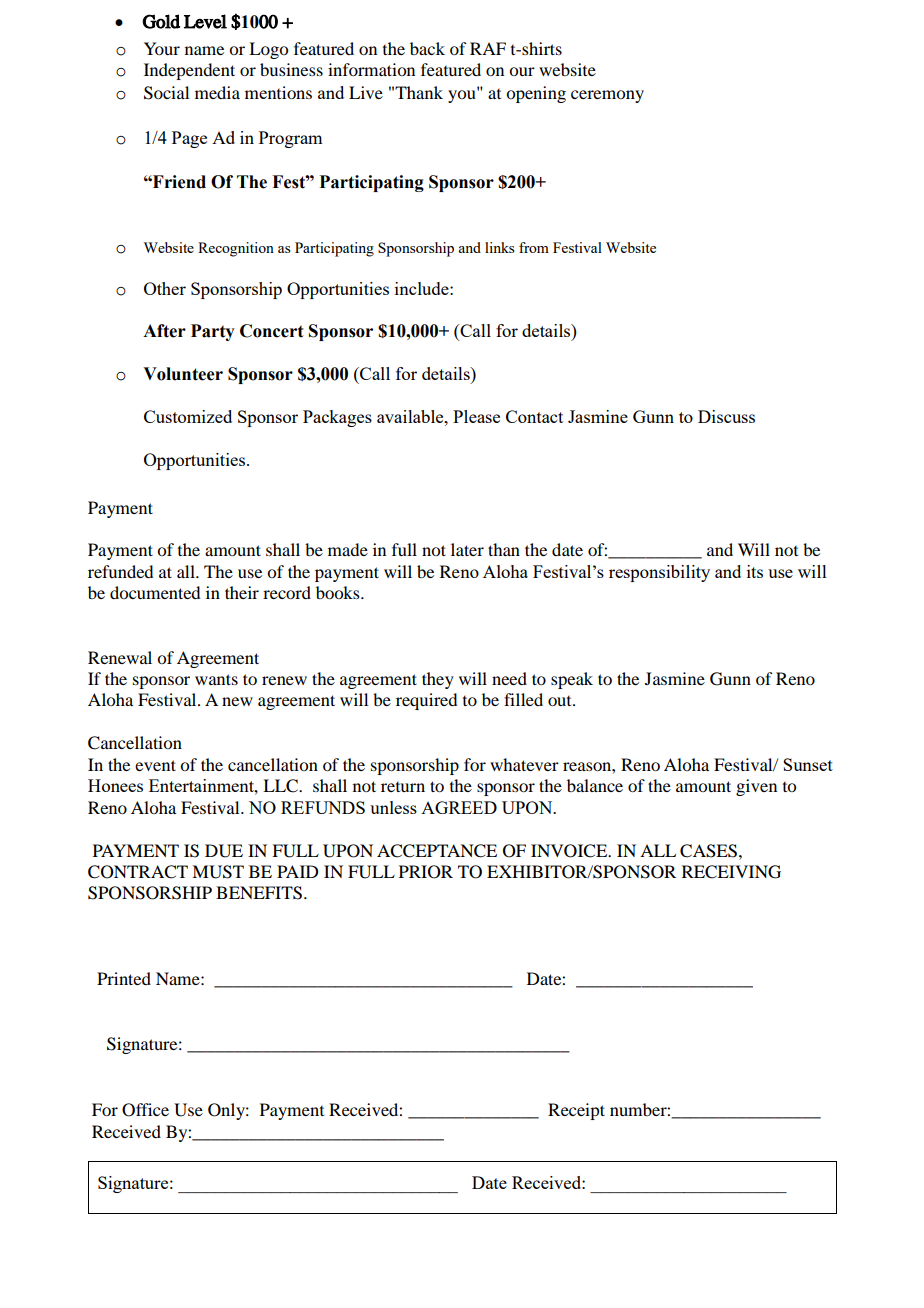 This page has width=924, height=1308. Describe the element at coordinates (188, 416) in the page. I see `Customized` at that location.
